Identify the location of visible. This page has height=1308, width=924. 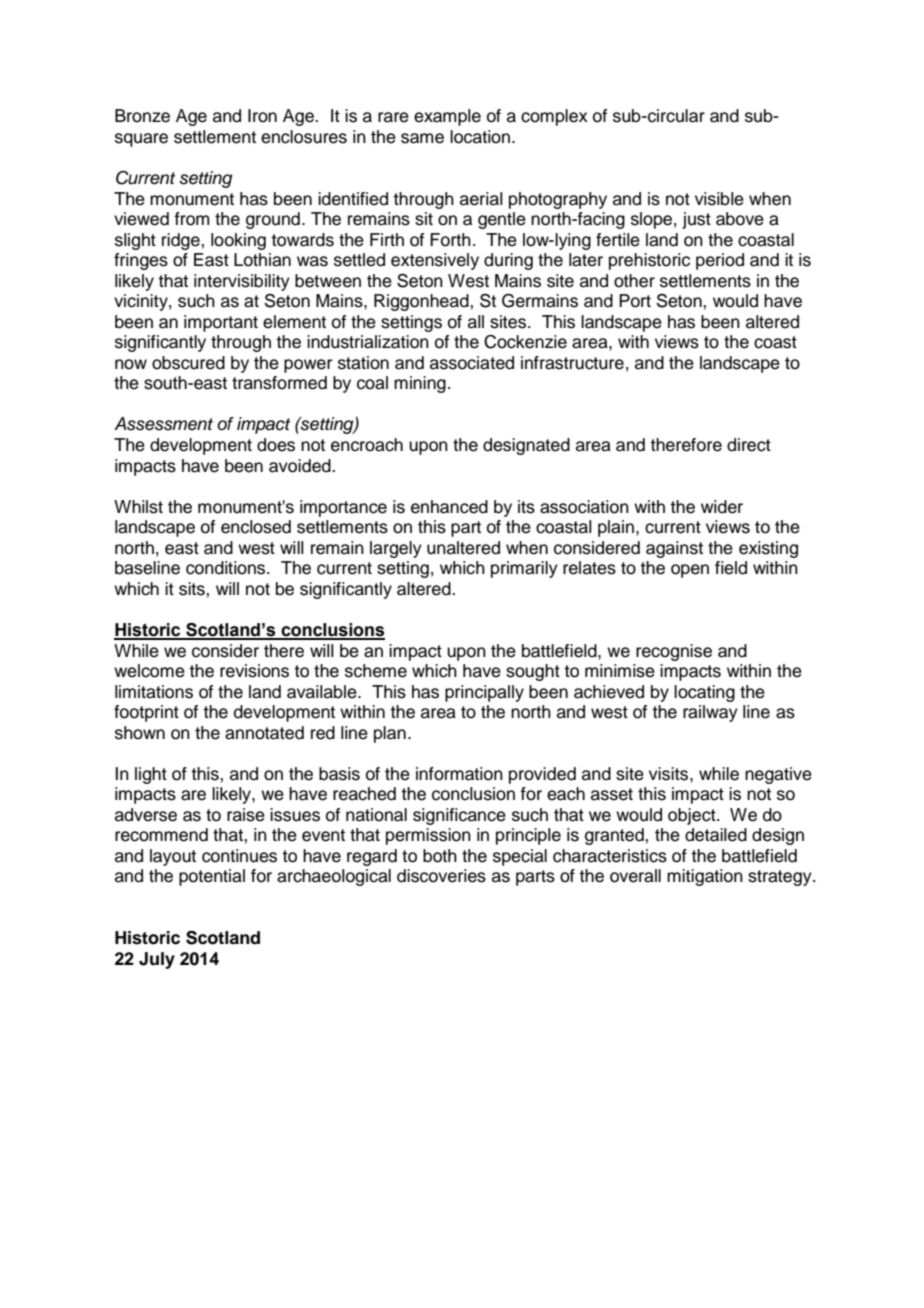
(719, 199).
